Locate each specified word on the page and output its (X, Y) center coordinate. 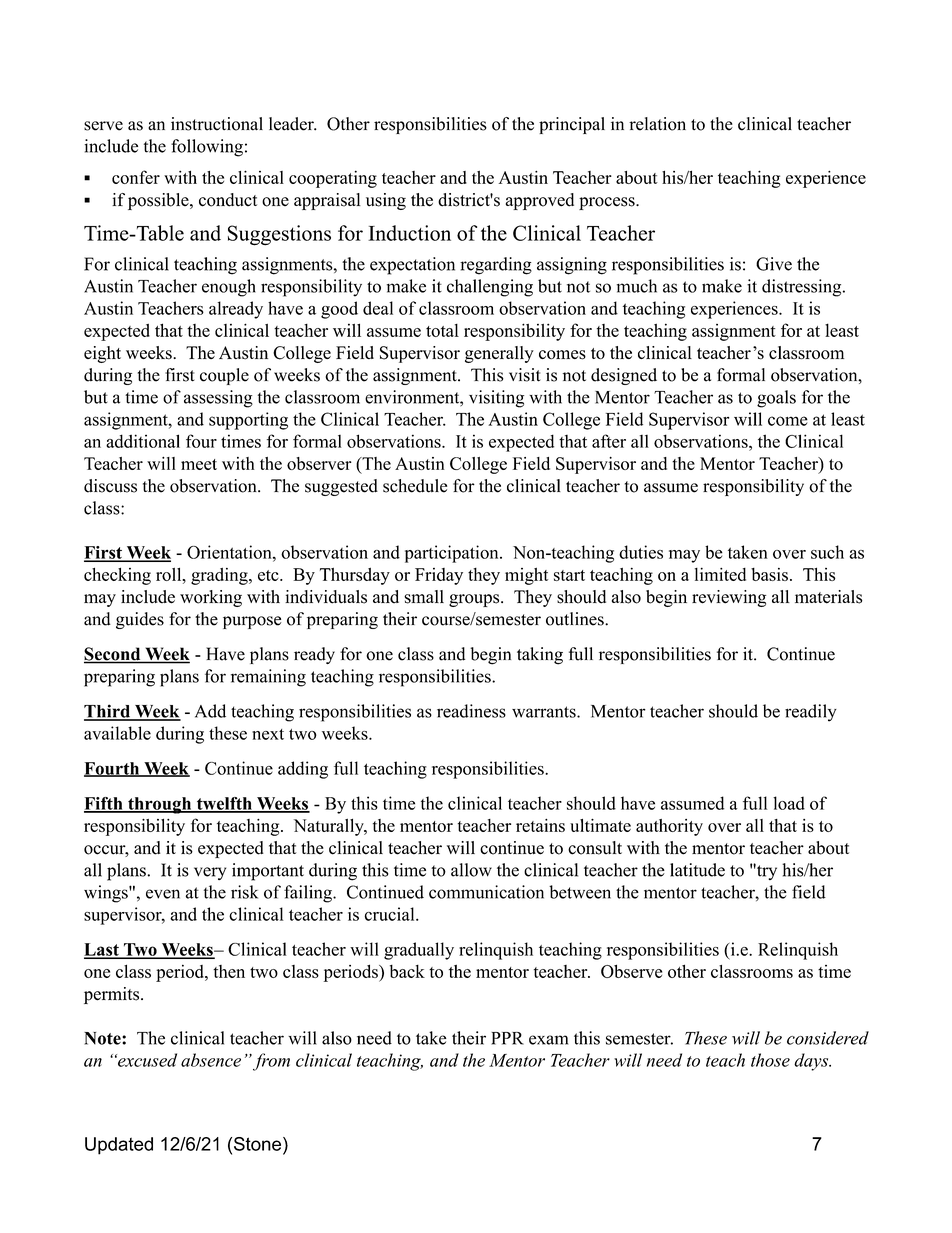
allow (471, 870)
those (770, 1060)
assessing (218, 399)
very (210, 873)
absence (211, 1060)
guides (140, 620)
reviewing (729, 598)
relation (657, 124)
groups (475, 600)
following (207, 148)
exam (548, 1040)
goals (776, 399)
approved (540, 201)
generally (499, 354)
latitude (697, 870)
